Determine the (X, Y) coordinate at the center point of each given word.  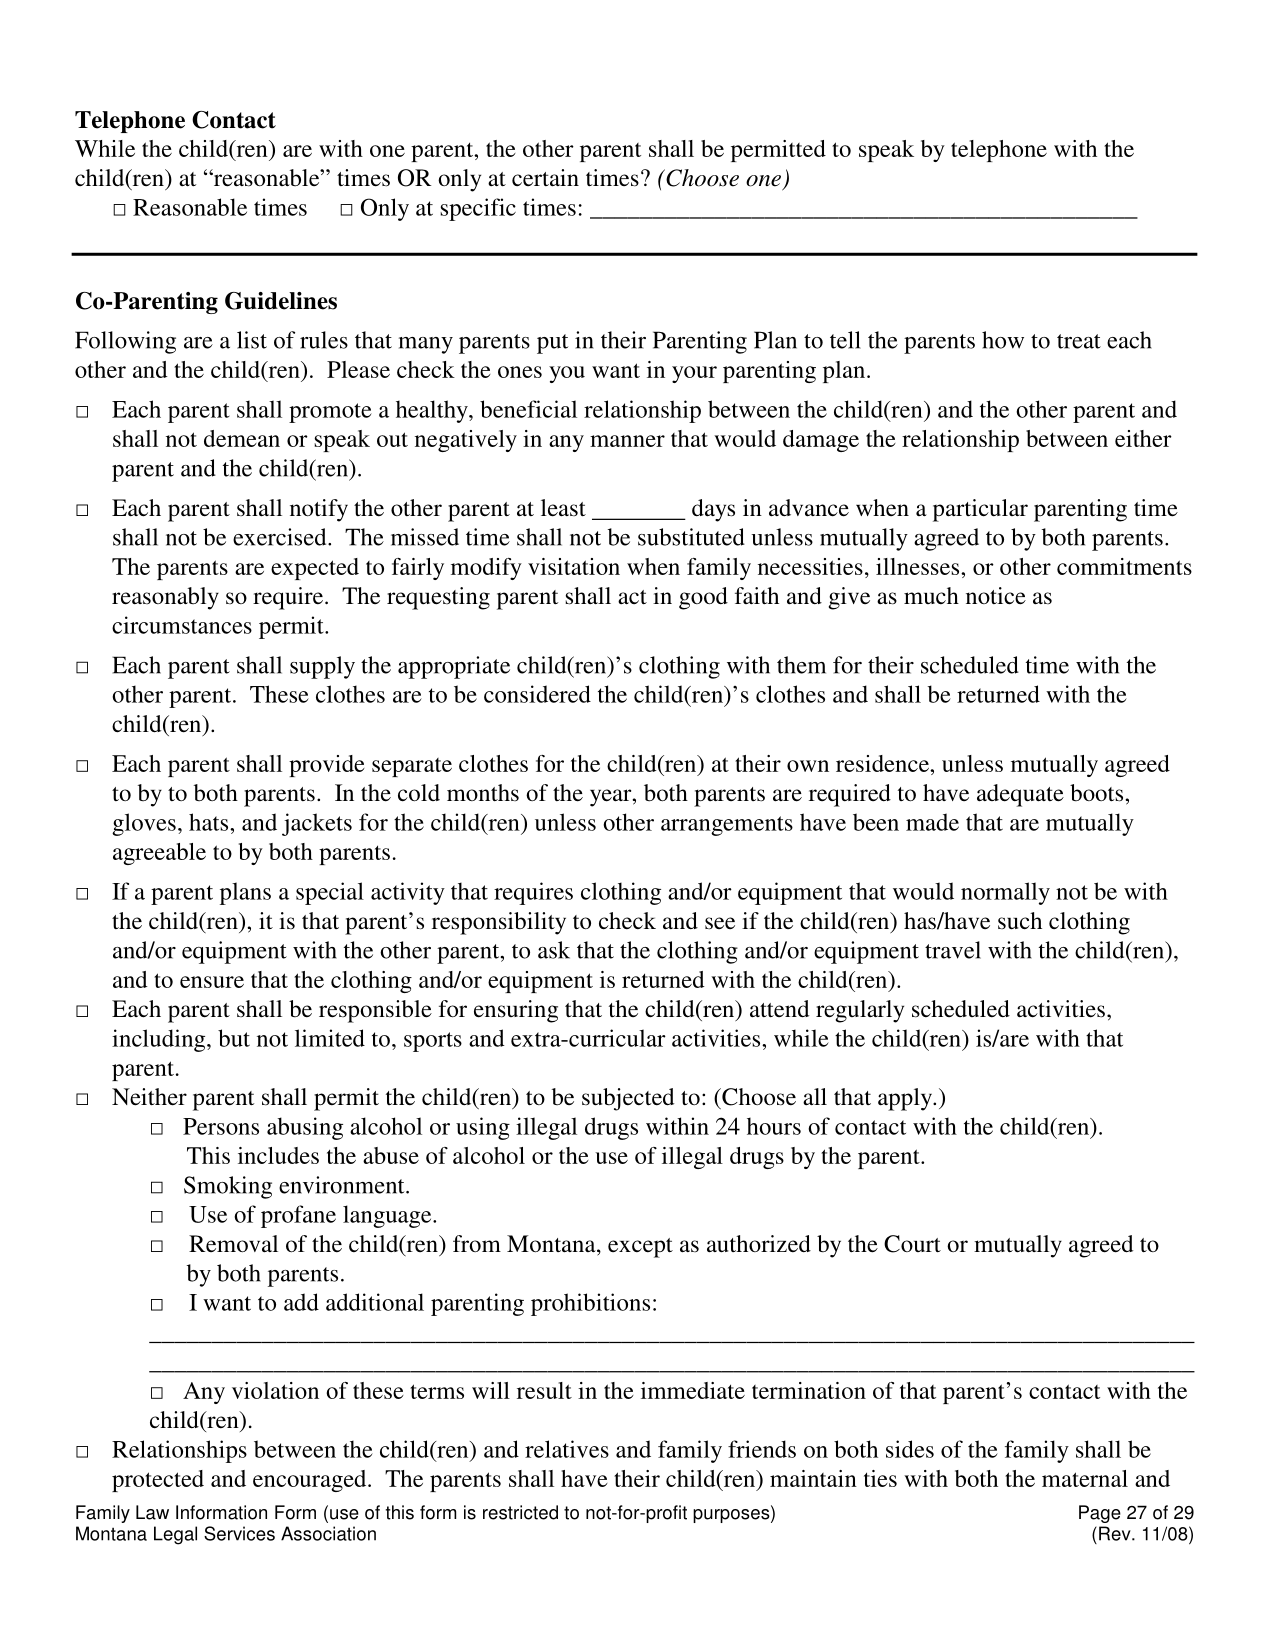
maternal (1085, 1478)
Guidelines (281, 301)
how (1003, 340)
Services (239, 1533)
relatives (567, 1449)
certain (545, 178)
